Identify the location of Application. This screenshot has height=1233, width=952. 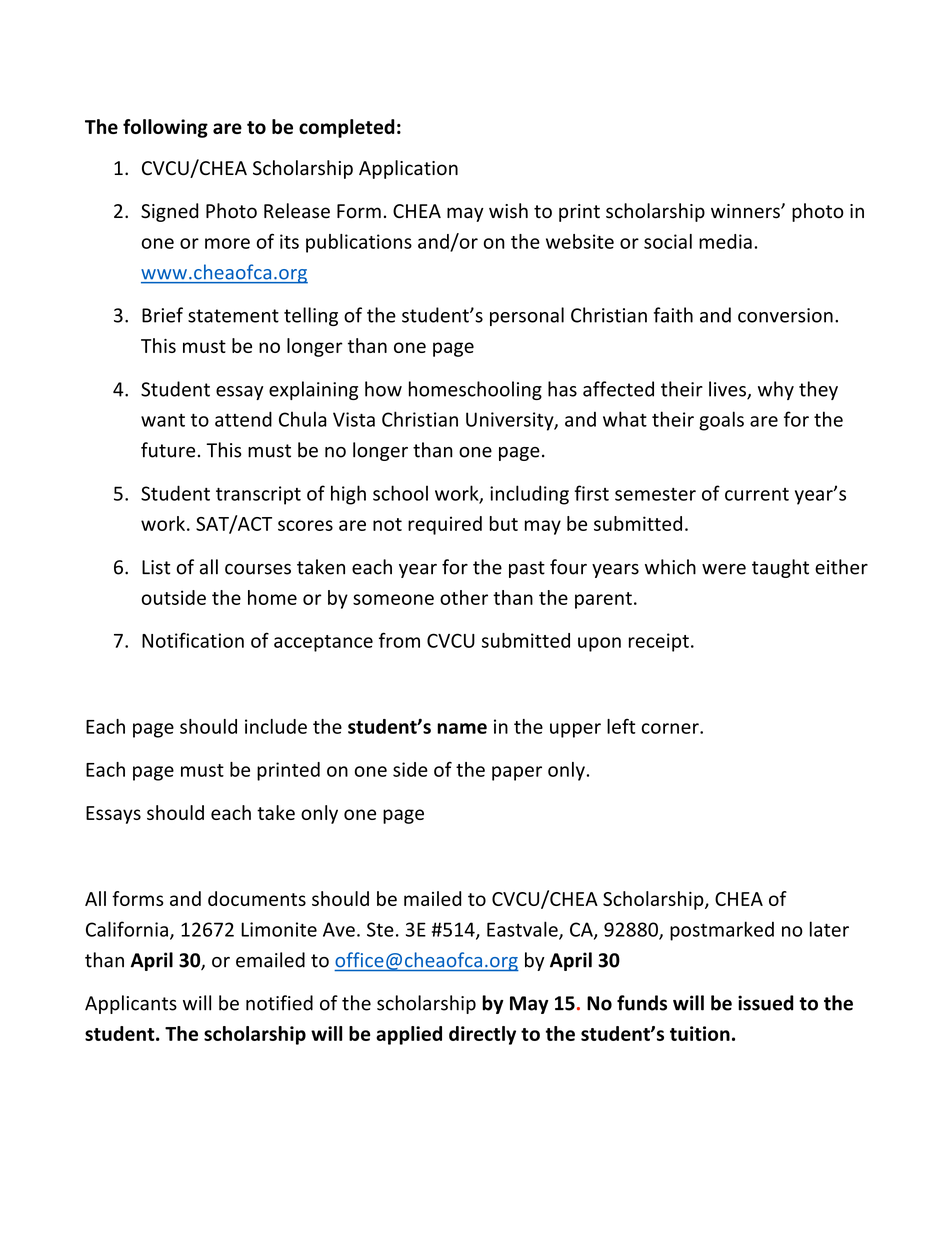
(408, 169).
